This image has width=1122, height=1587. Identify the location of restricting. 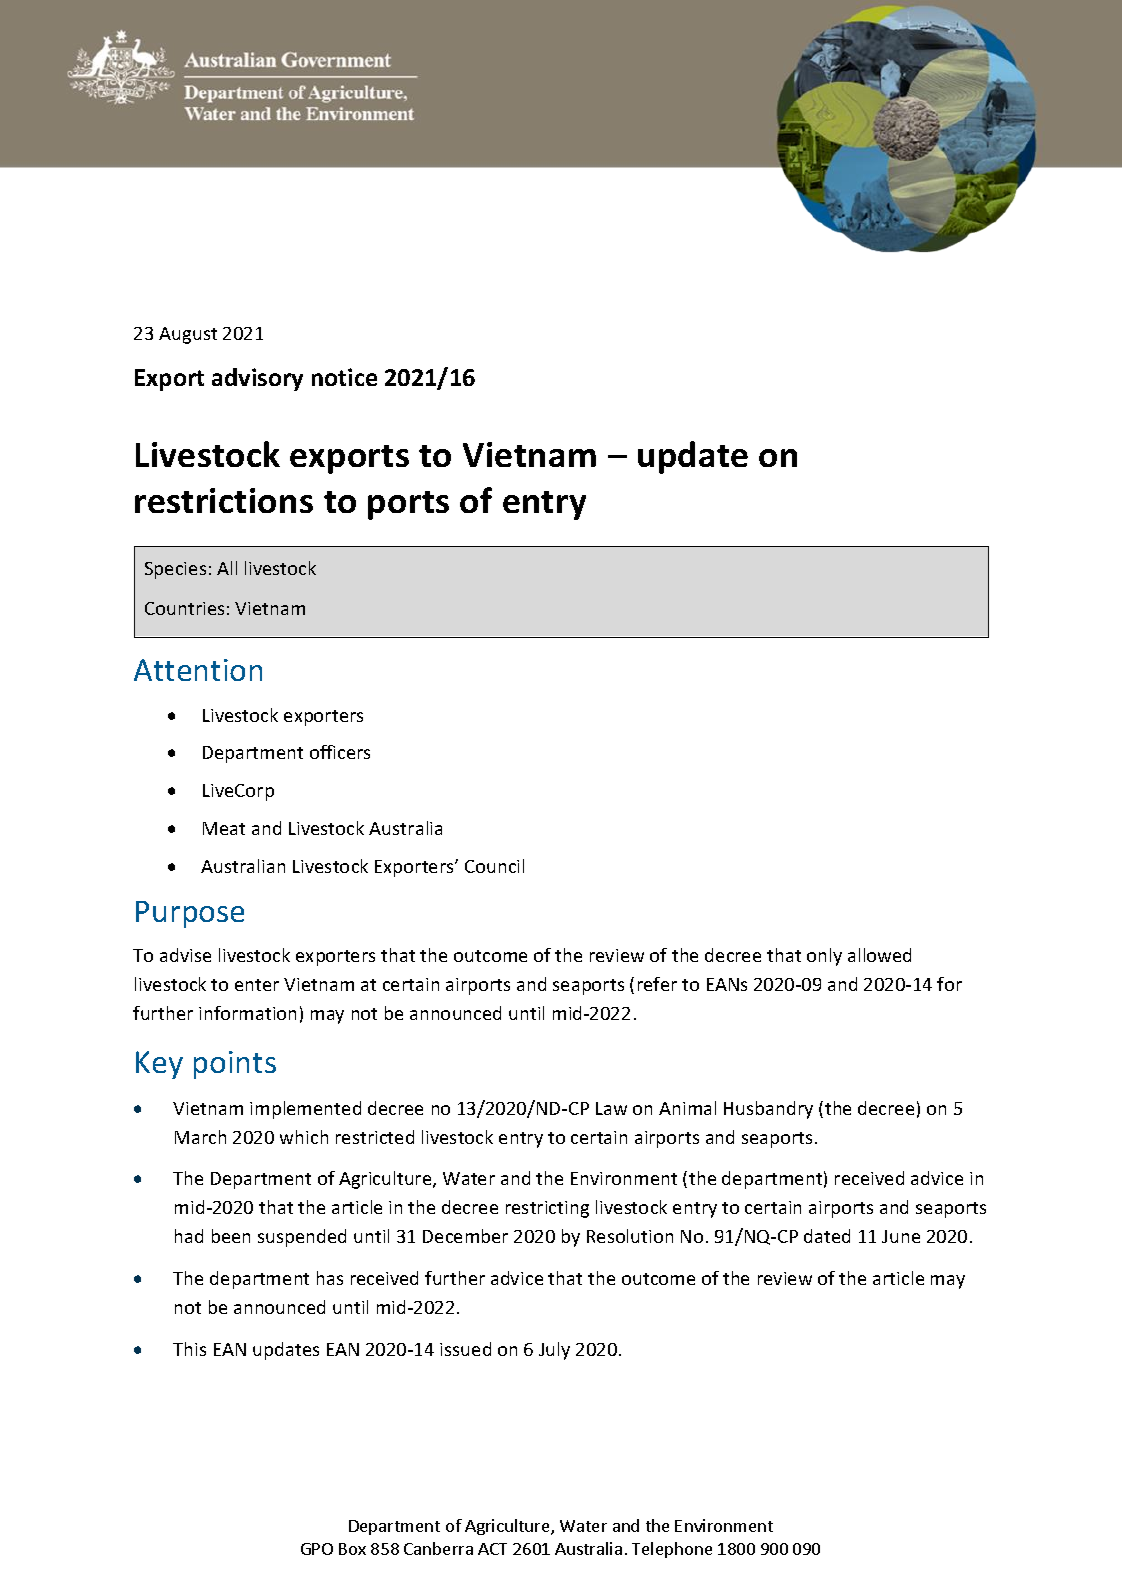
(547, 1209).
